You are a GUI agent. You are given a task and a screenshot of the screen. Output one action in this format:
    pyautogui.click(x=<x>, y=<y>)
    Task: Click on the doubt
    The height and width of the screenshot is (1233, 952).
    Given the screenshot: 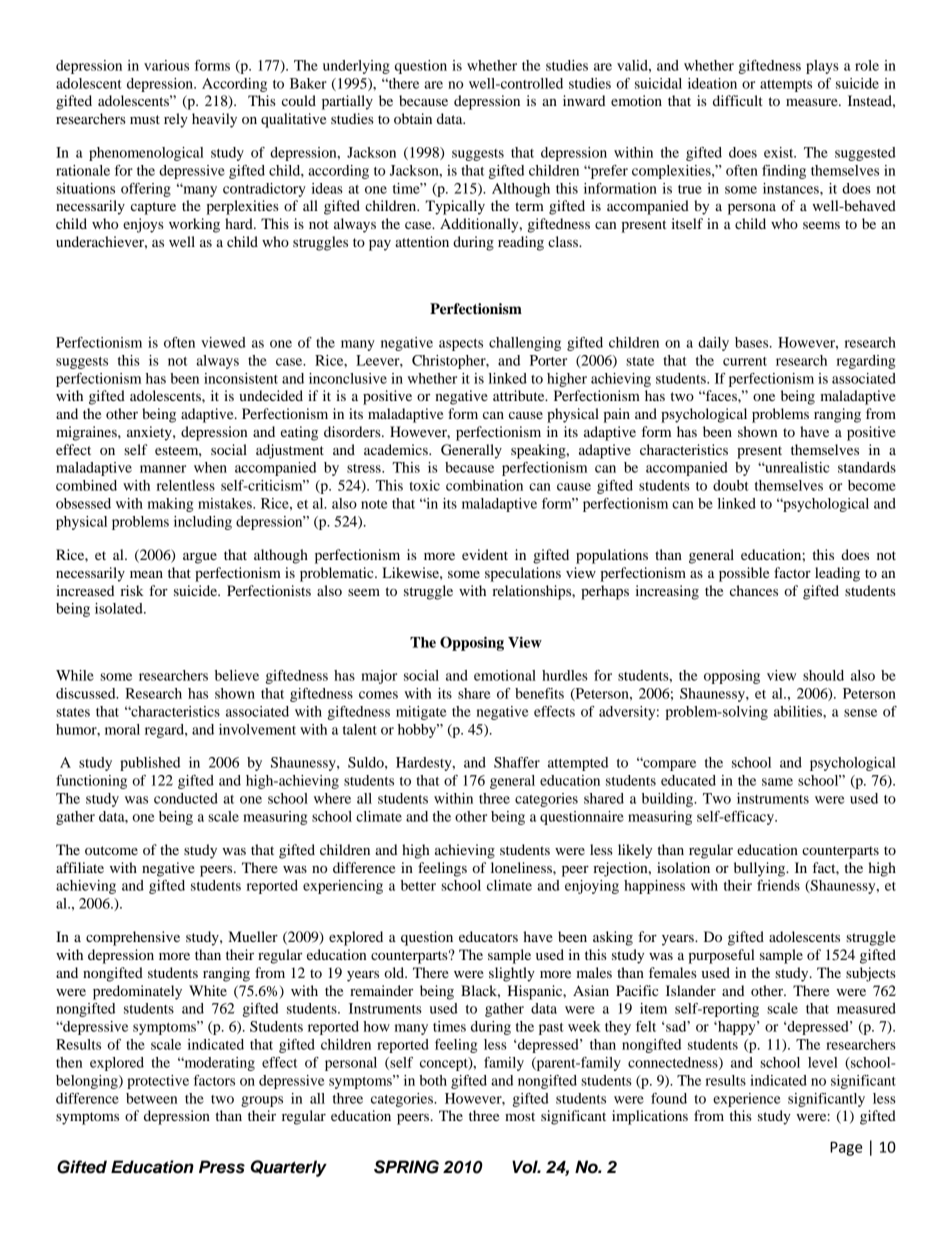 What is the action you would take?
    pyautogui.click(x=731, y=485)
